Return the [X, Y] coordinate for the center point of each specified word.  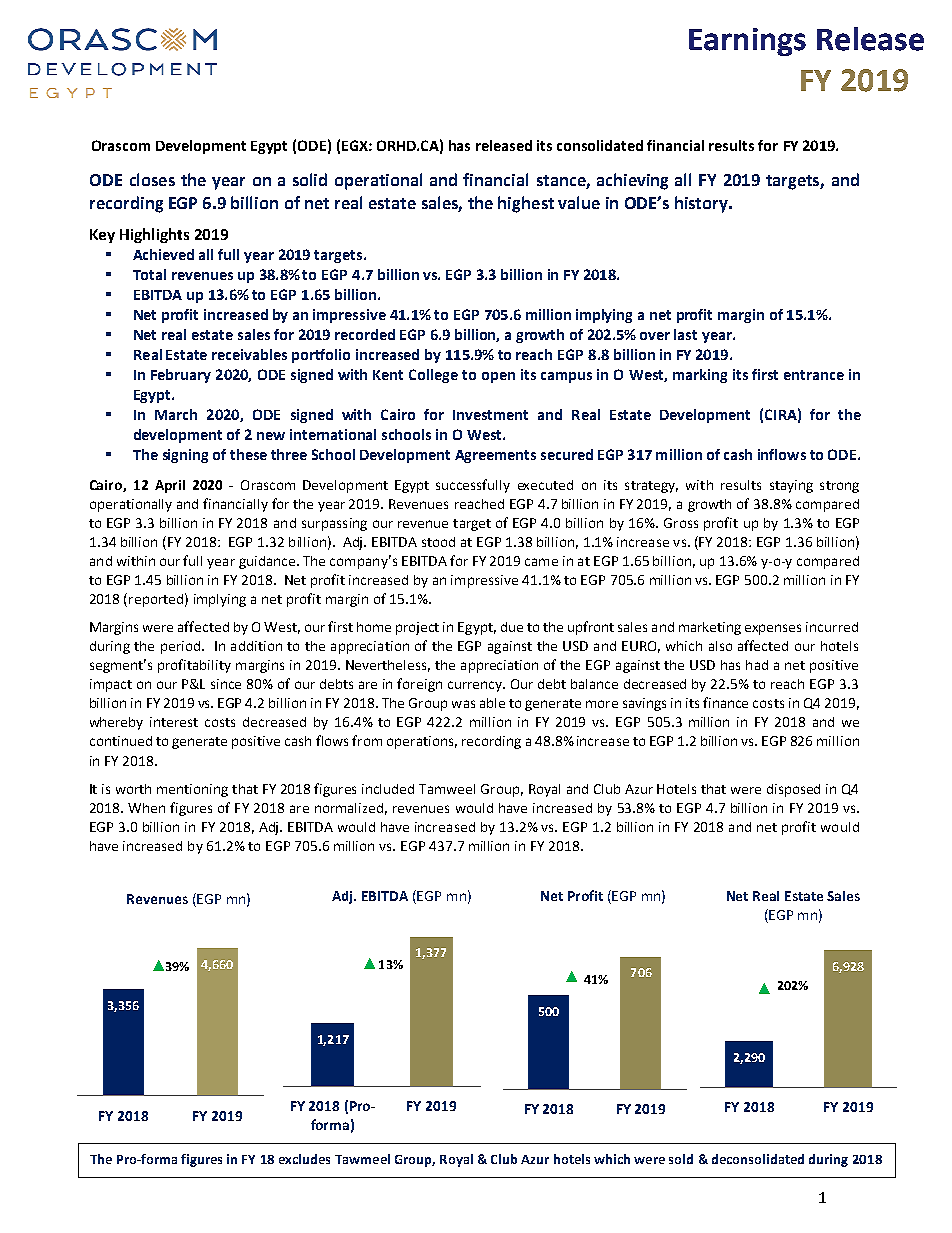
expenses [773, 629]
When [146, 808]
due [512, 627]
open [498, 377]
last [685, 334]
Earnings [747, 42]
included [388, 789]
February [181, 376]
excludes [304, 1159]
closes [152, 179]
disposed [793, 790]
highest [526, 204]
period [180, 647]
